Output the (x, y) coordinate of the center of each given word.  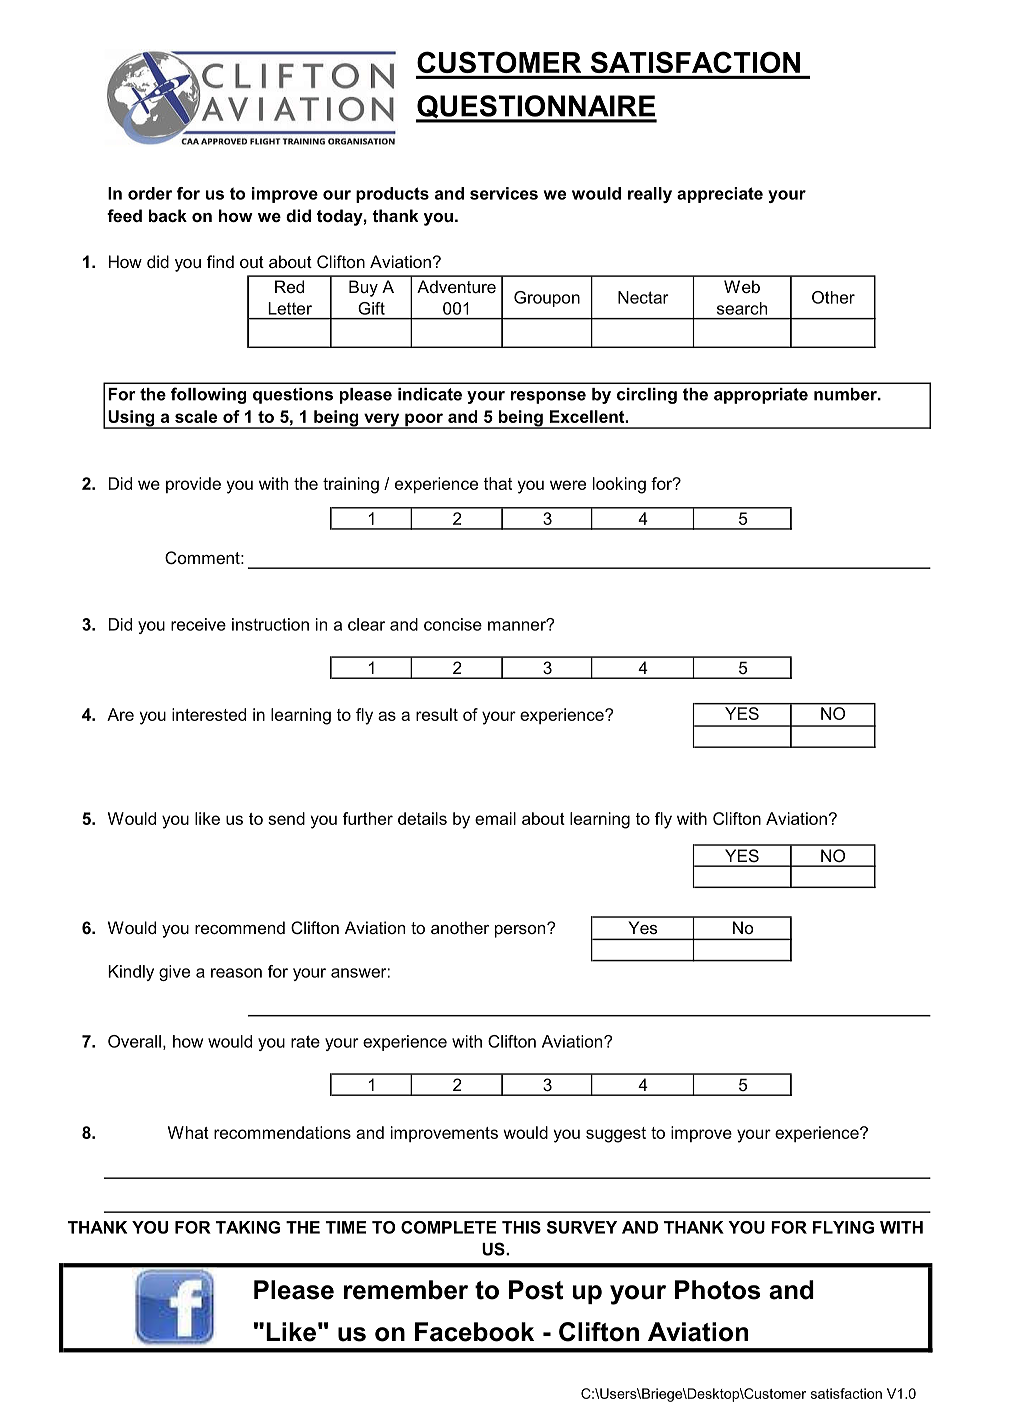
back (168, 215)
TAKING (248, 1227)
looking (619, 485)
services (504, 193)
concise (453, 624)
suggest (616, 1135)
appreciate (720, 195)
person (521, 930)
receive (198, 624)
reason (236, 973)
